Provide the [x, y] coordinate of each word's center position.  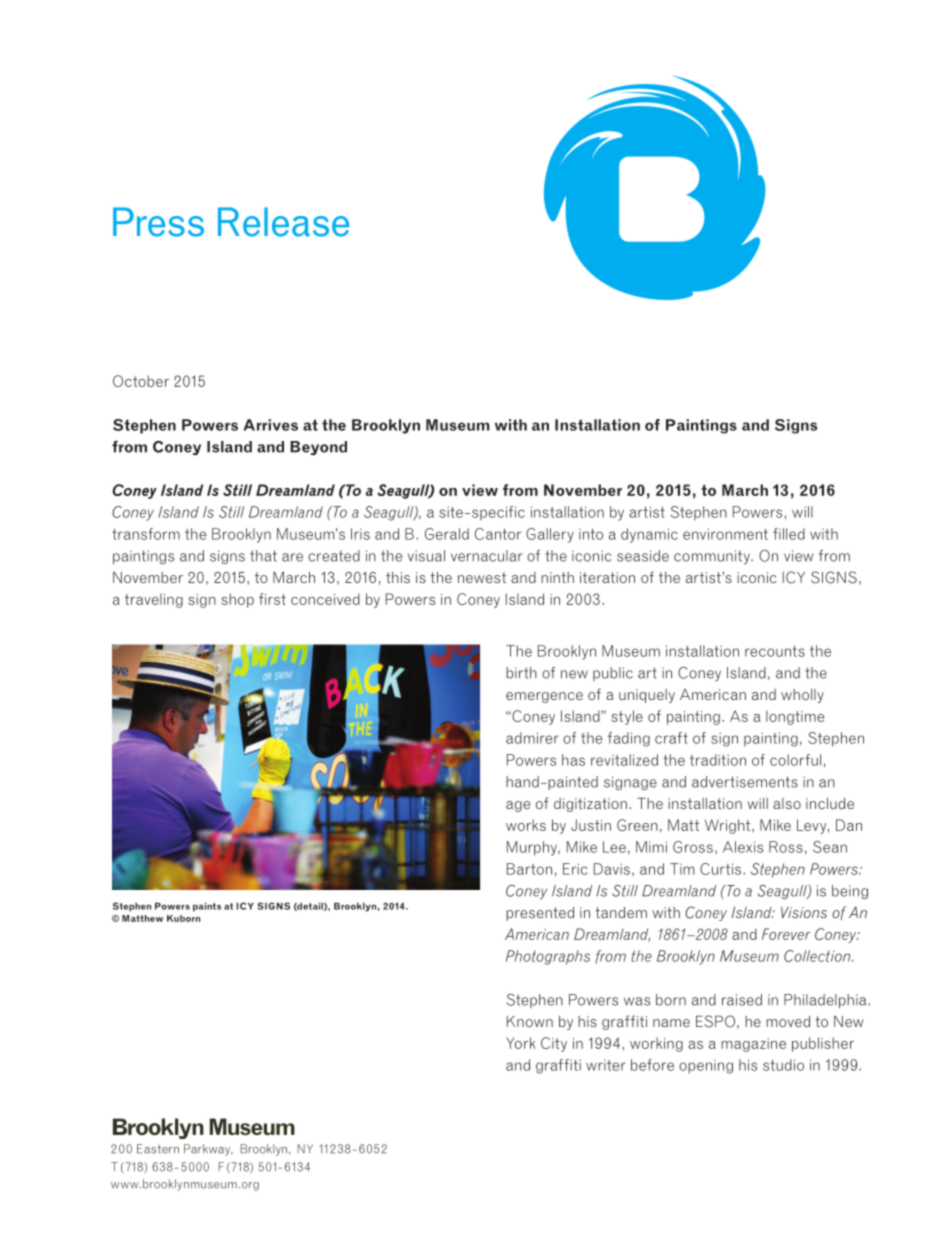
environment [725, 534]
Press [158, 222]
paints [207, 907]
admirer [532, 738]
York [521, 1043]
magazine [753, 1045]
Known [530, 1021]
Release [283, 222]
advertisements [745, 782]
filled [789, 534]
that [263, 556]
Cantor [498, 534]
